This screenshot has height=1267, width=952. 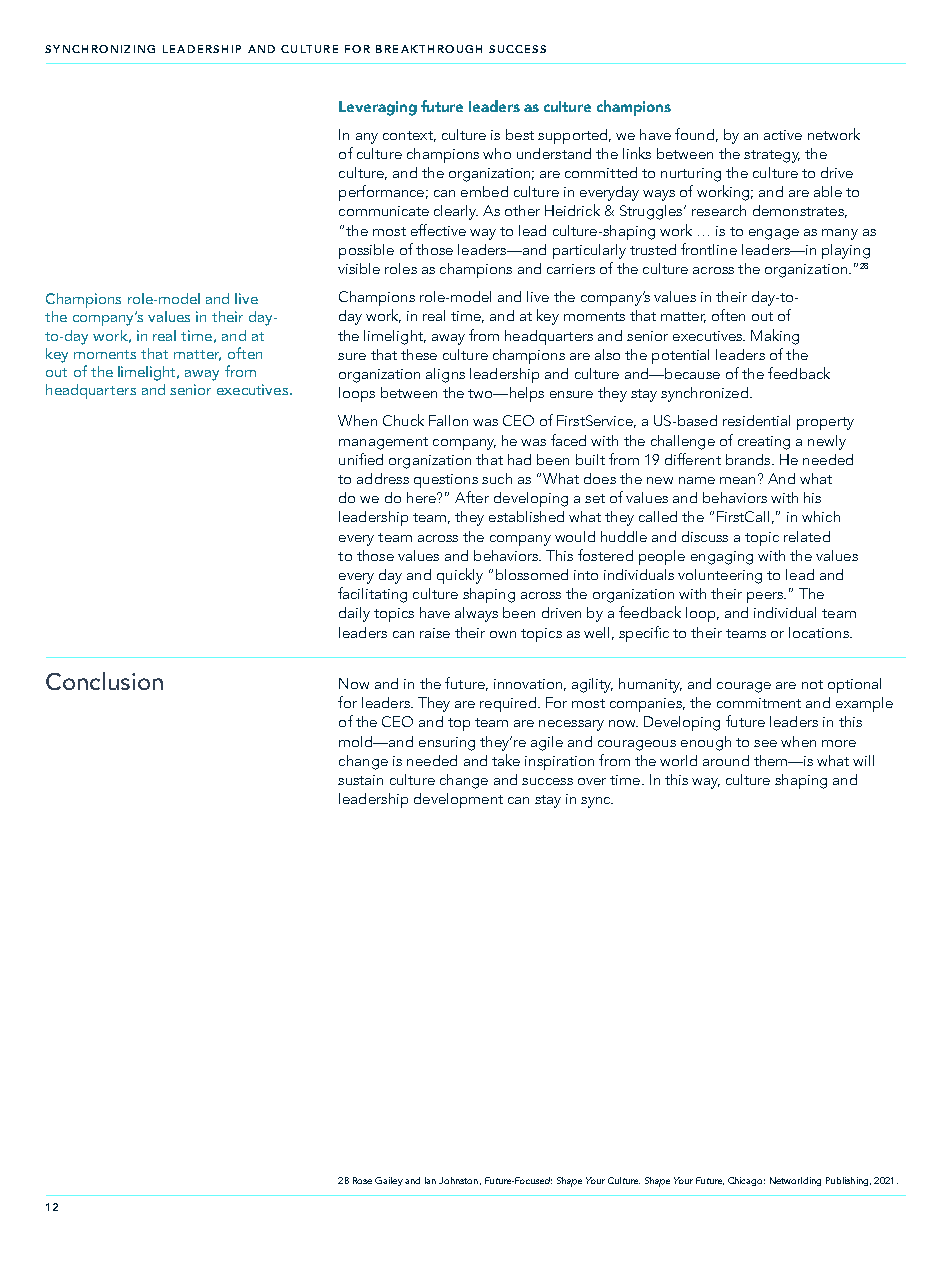 What do you see at coordinates (503, 634) in the screenshot?
I see `own` at bounding box center [503, 634].
